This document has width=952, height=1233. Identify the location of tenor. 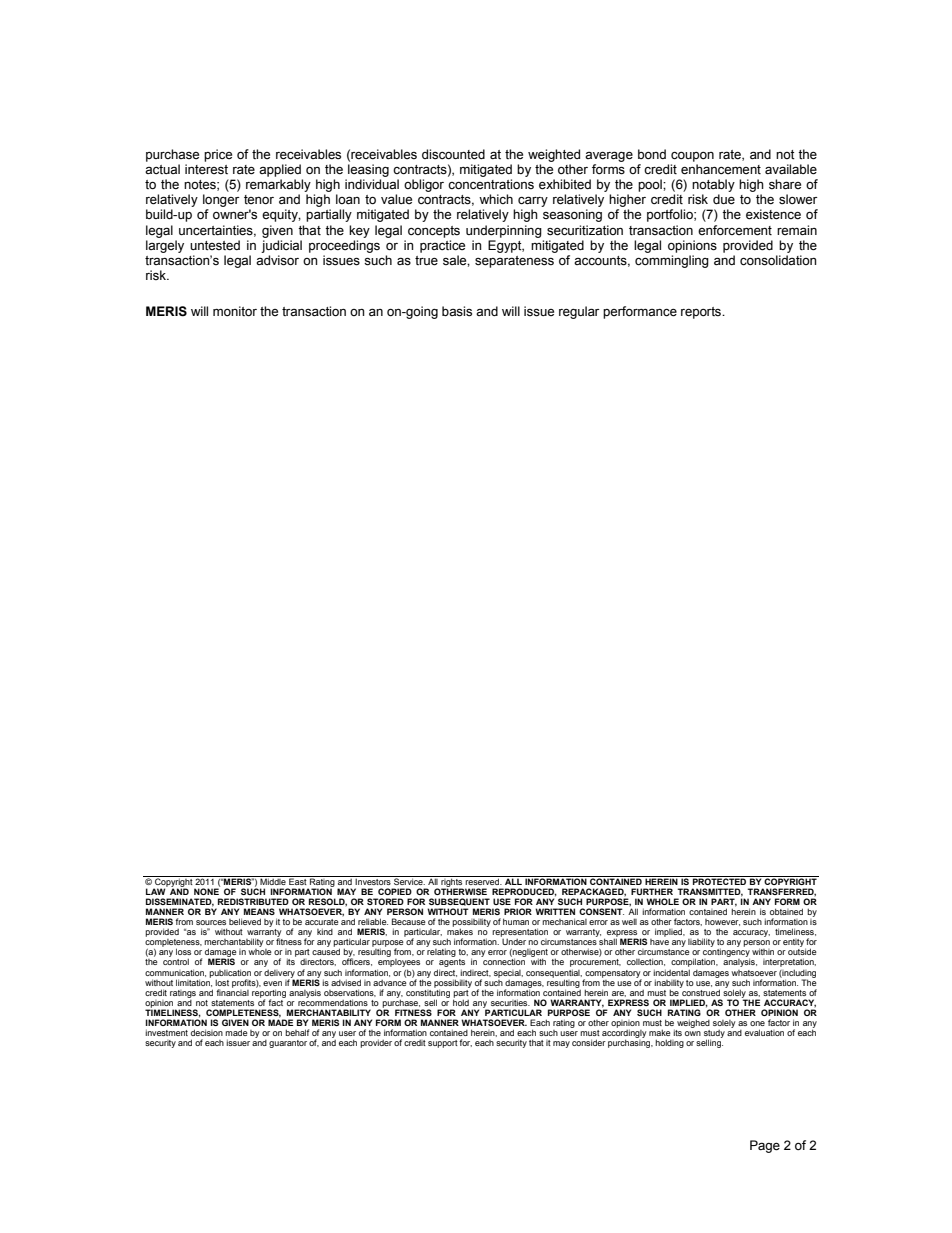
(259, 199).
